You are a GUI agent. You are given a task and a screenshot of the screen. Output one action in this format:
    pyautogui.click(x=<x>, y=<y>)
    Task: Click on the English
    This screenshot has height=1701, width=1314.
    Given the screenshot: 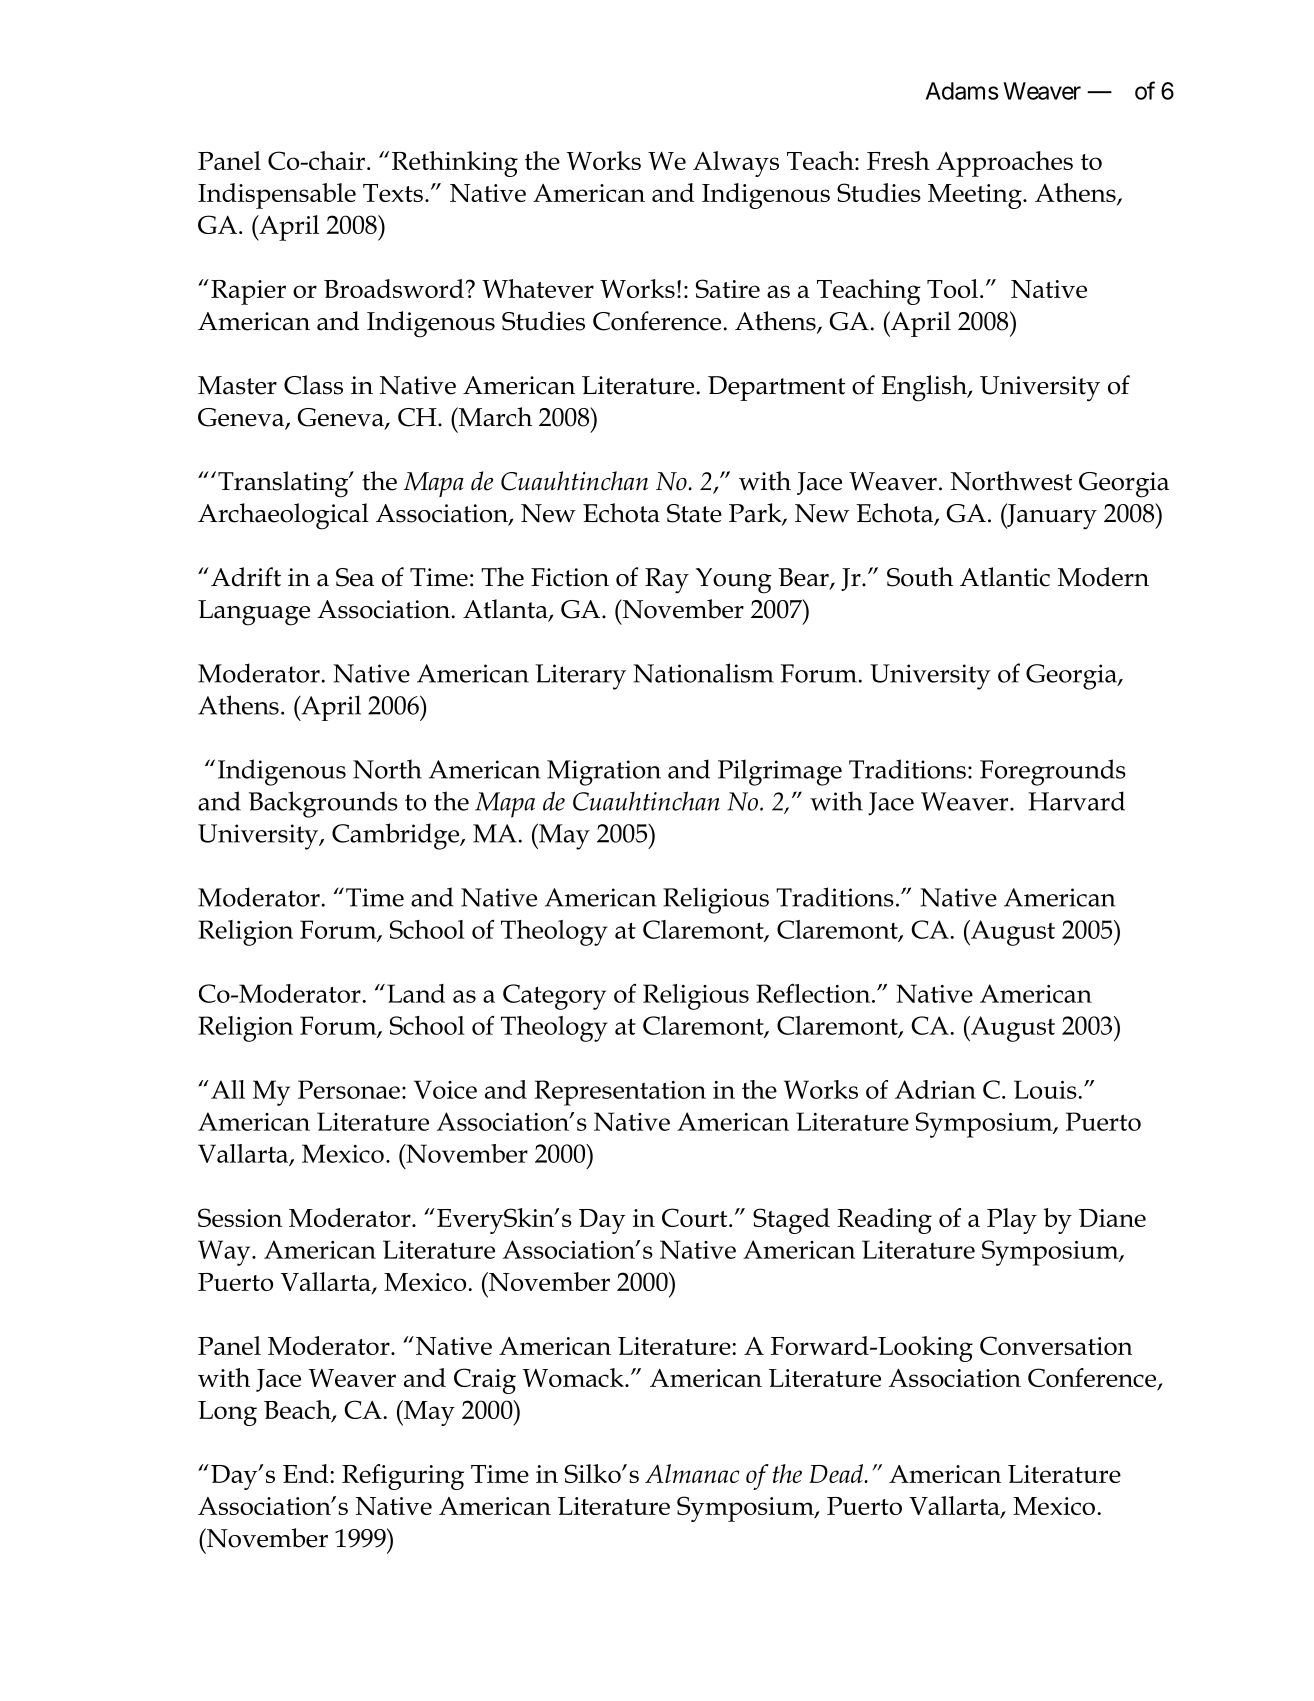 What is the action you would take?
    pyautogui.click(x=925, y=388)
